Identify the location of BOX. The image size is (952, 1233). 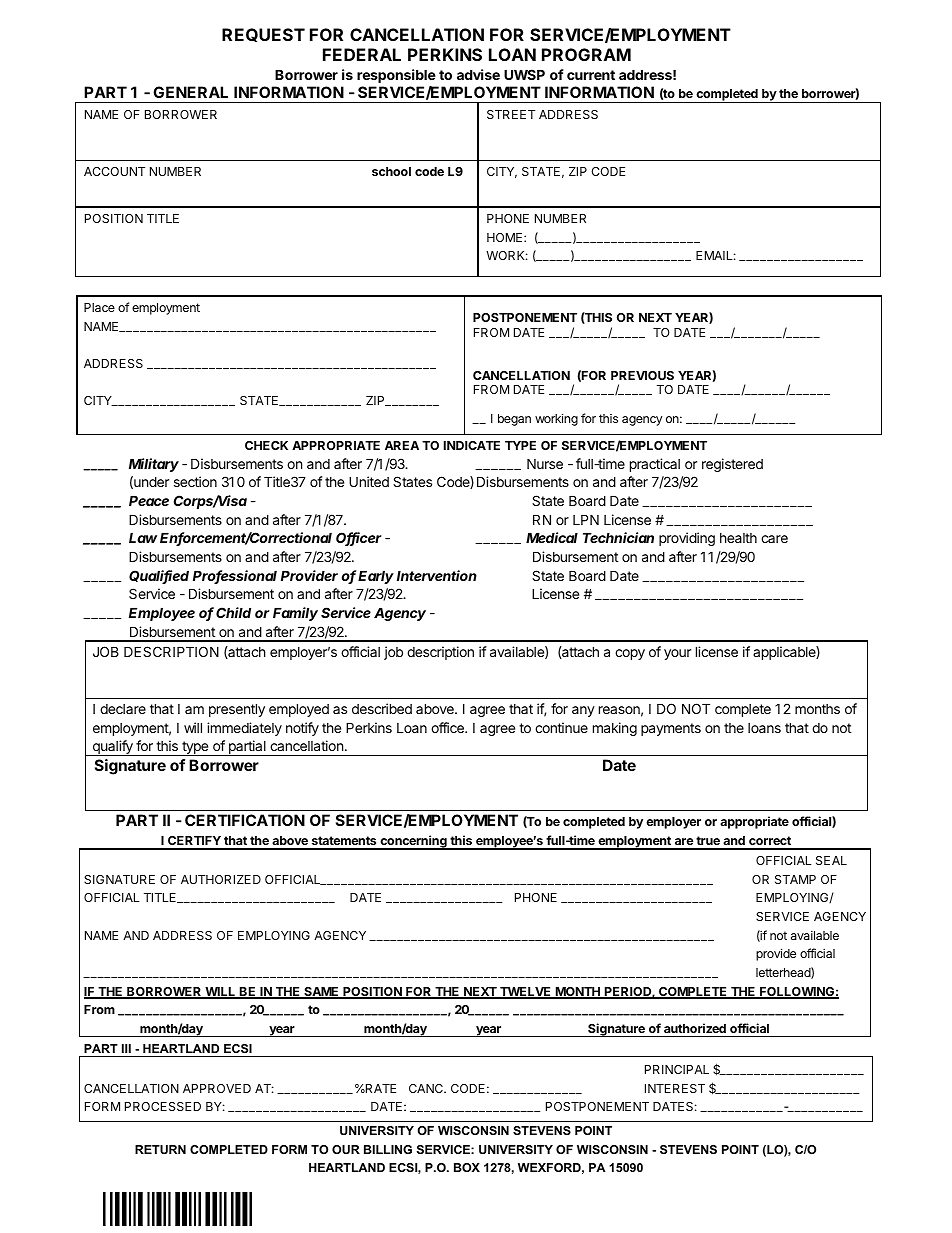
(467, 1167).
